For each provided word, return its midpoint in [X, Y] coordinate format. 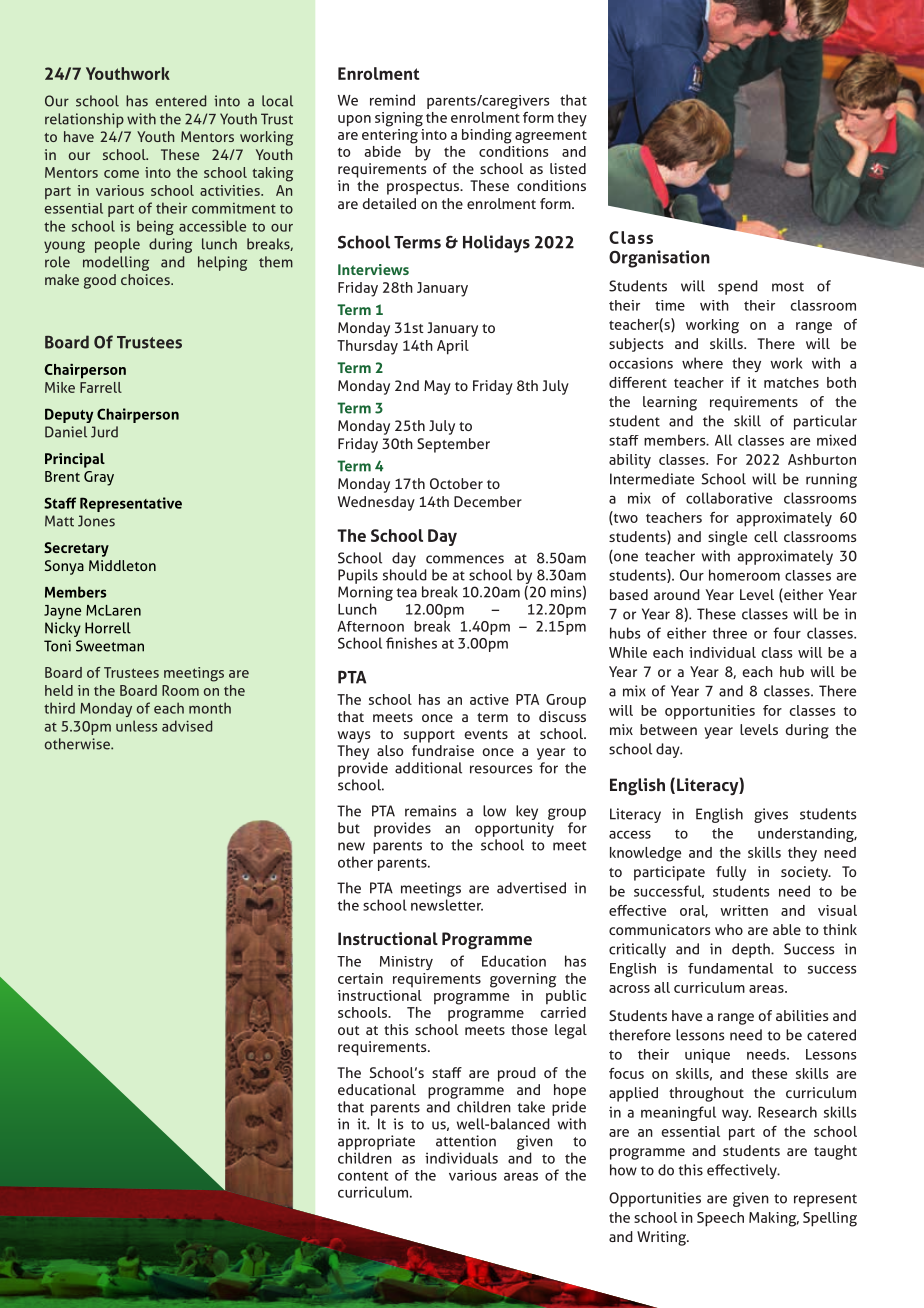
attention [466, 1141]
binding [487, 136]
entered [181, 101]
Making [774, 1219]
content [363, 1176]
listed [568, 168]
